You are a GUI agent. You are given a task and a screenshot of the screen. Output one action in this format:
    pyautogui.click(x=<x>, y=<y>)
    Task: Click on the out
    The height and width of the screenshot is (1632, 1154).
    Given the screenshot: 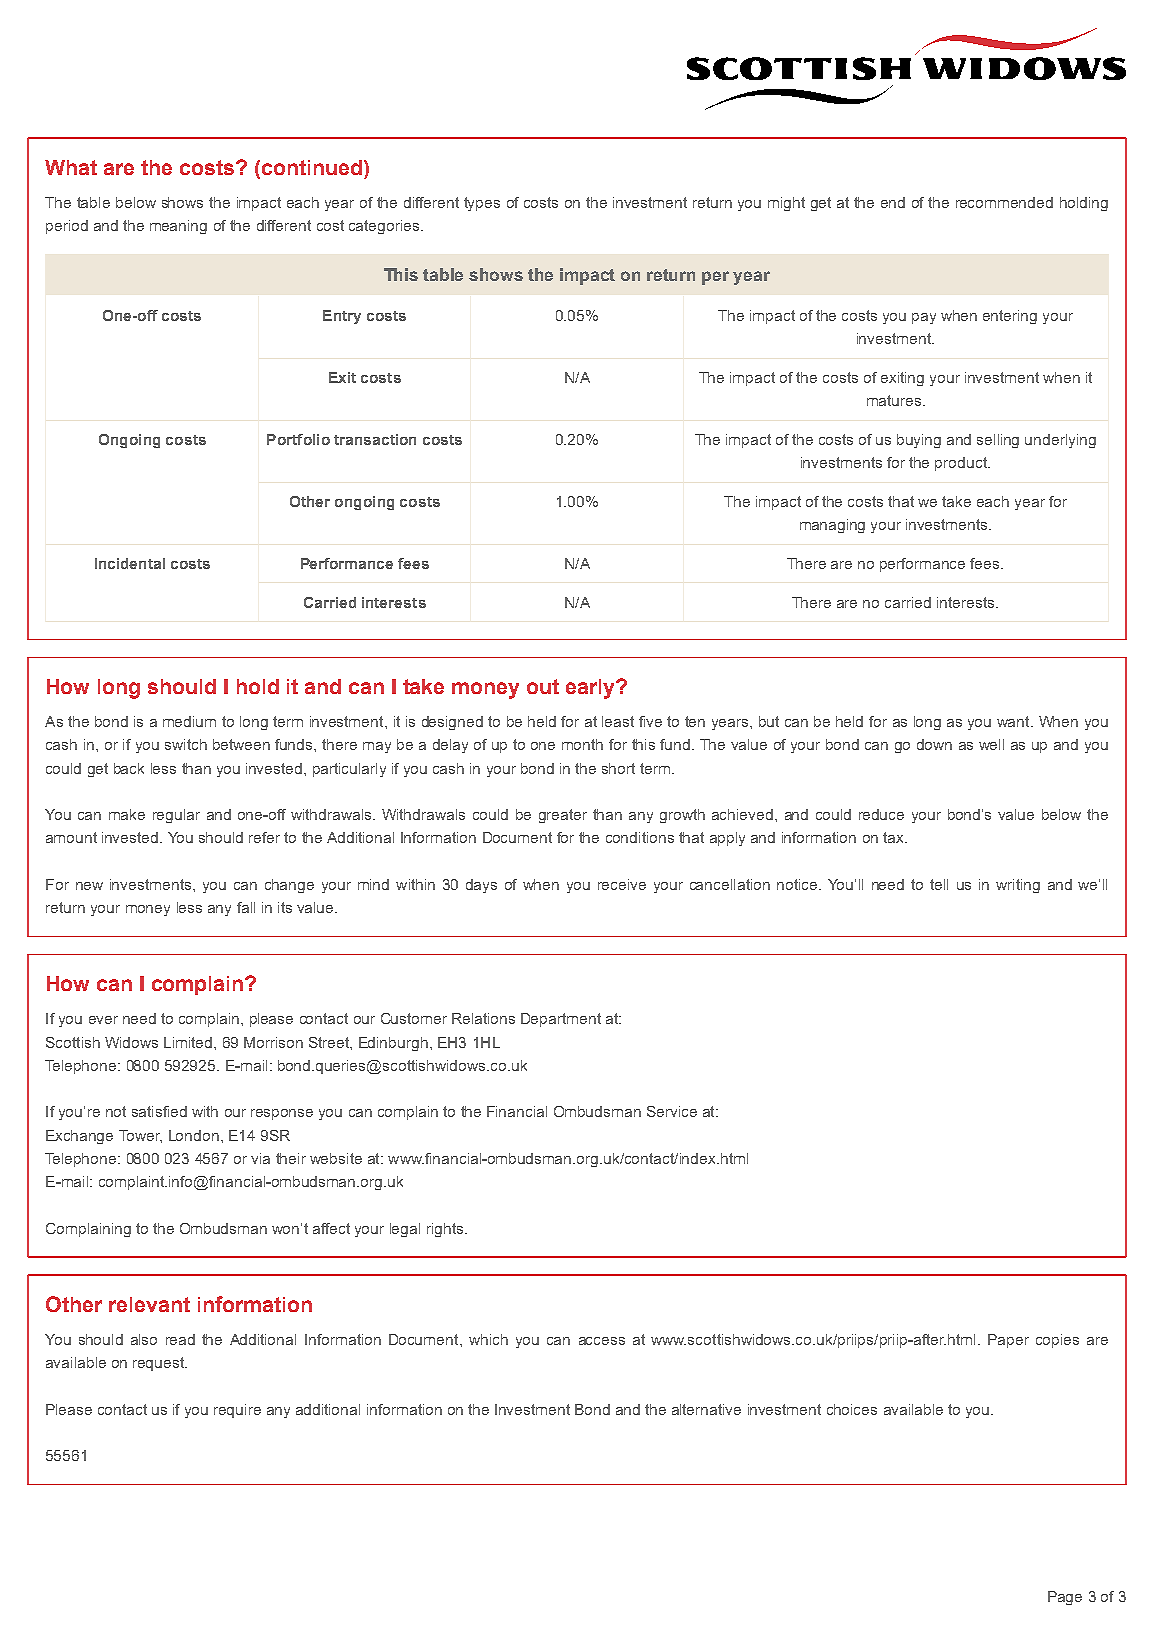 What is the action you would take?
    pyautogui.click(x=543, y=686)
